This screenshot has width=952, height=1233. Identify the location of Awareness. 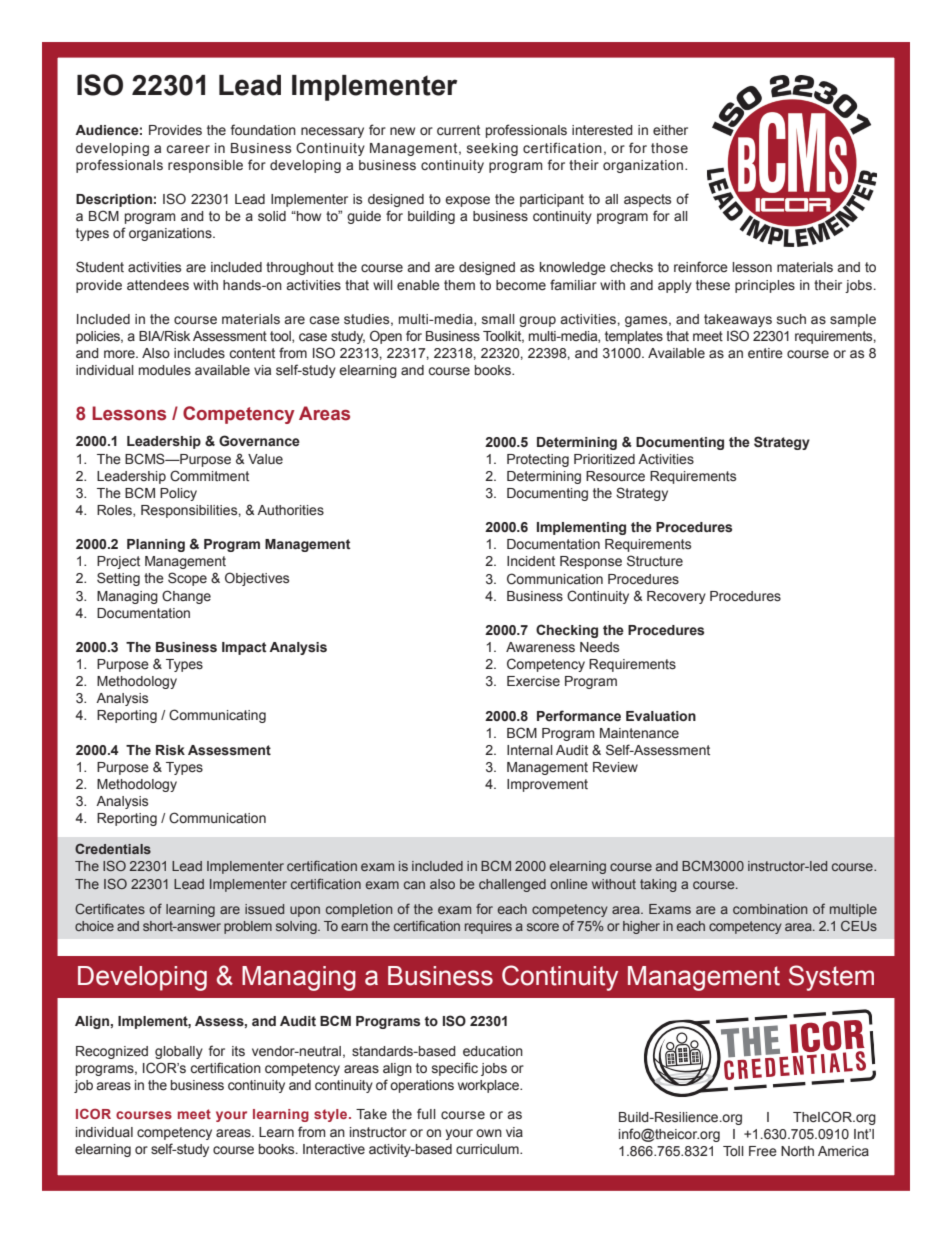
(540, 647).
